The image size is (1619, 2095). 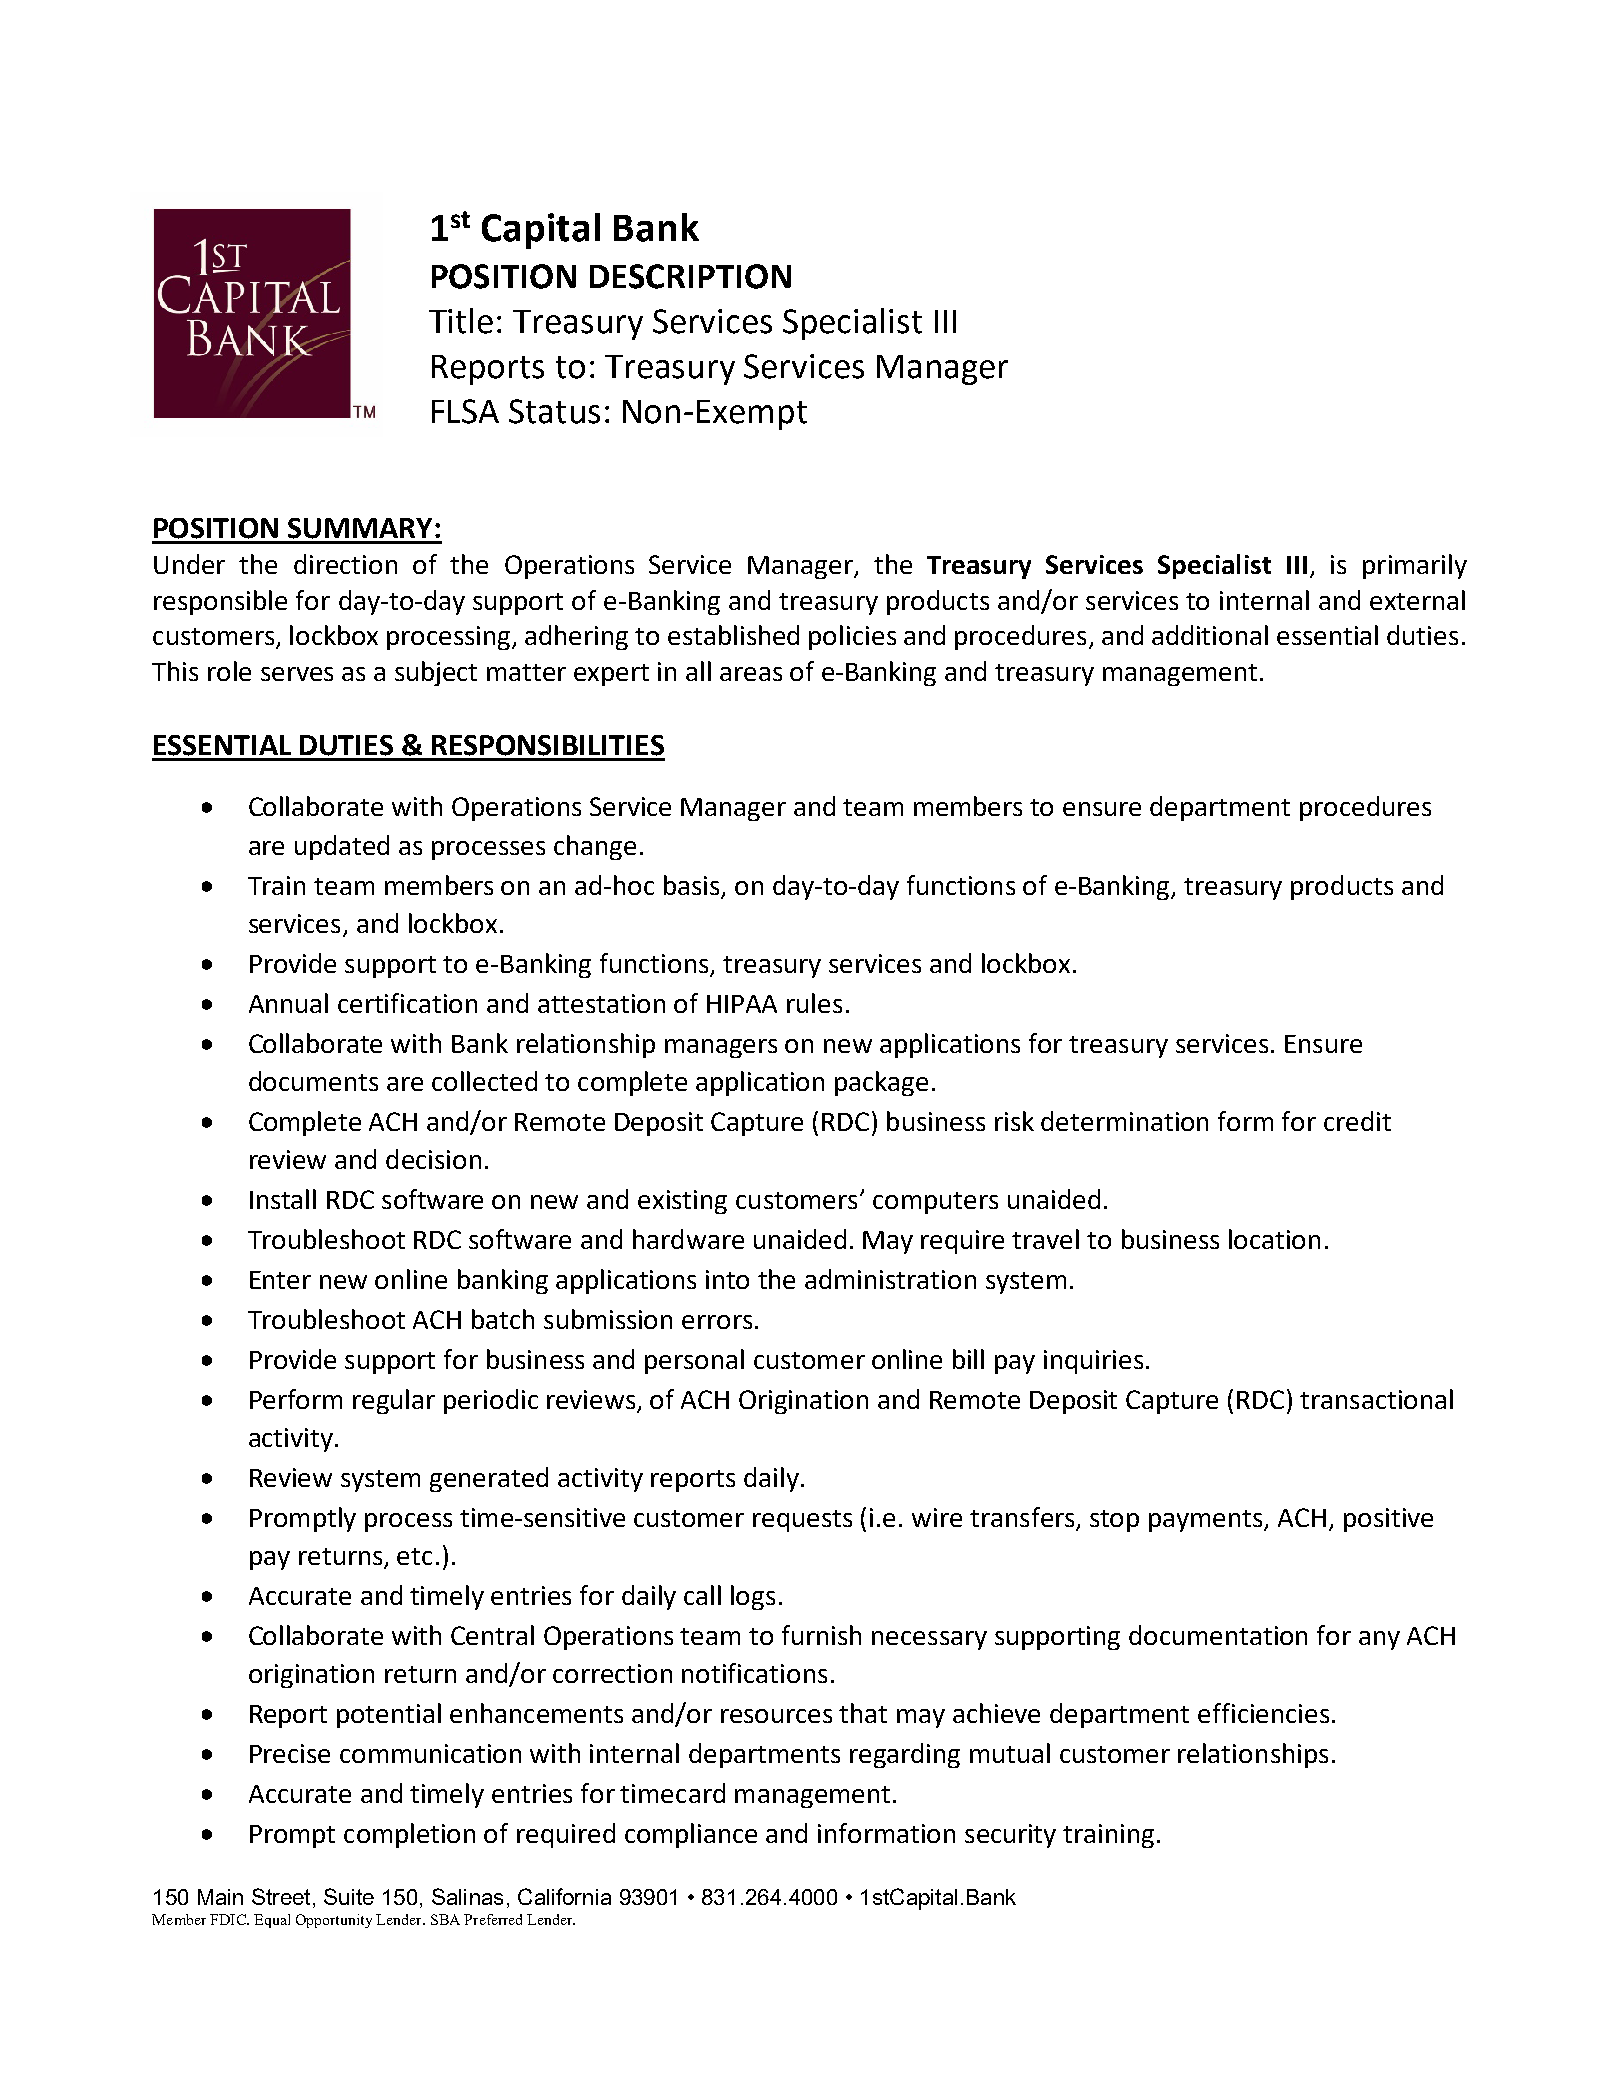 What do you see at coordinates (297, 674) in the screenshot?
I see `serves` at bounding box center [297, 674].
